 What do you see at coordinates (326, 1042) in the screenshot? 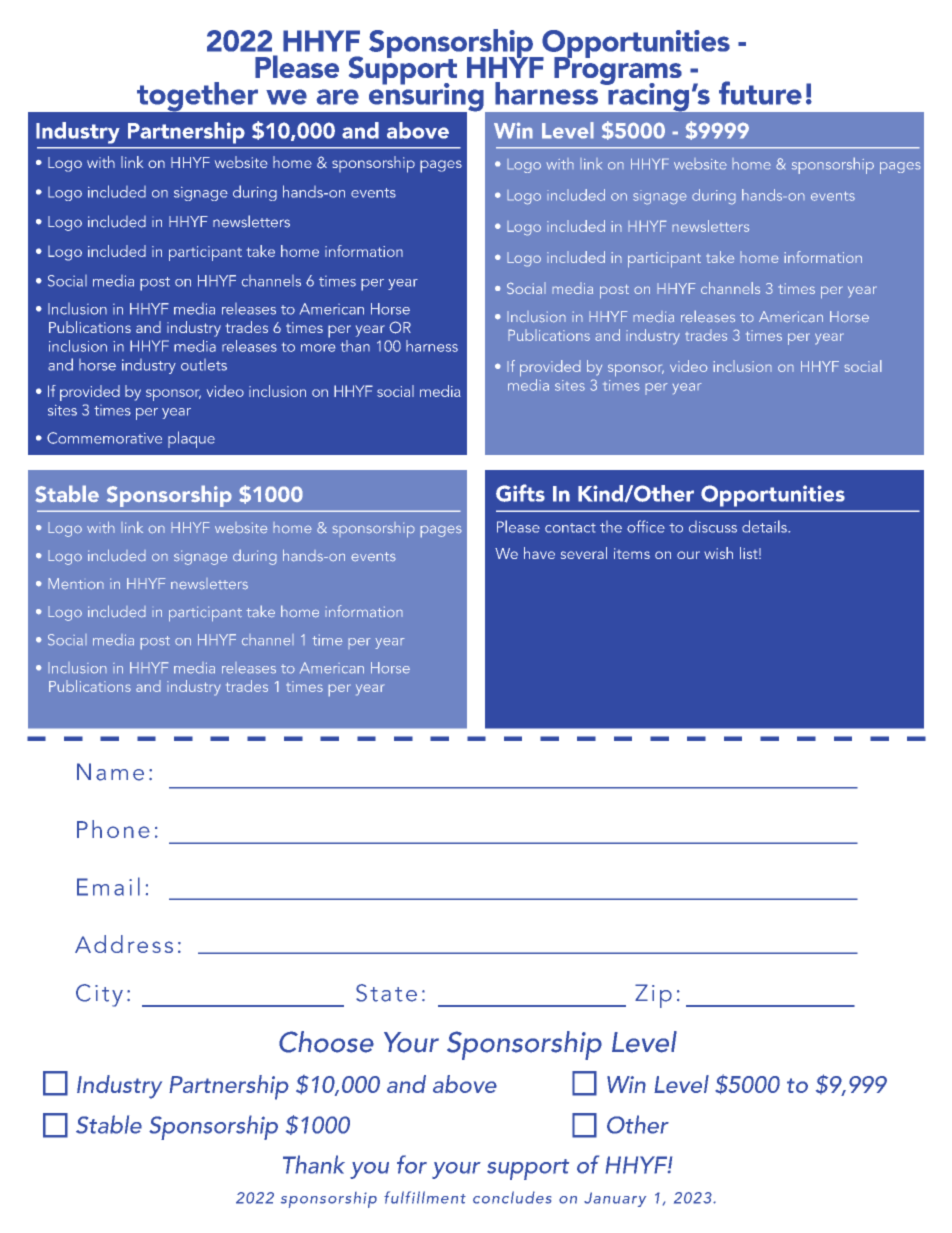
I see `Choose` at bounding box center [326, 1042].
